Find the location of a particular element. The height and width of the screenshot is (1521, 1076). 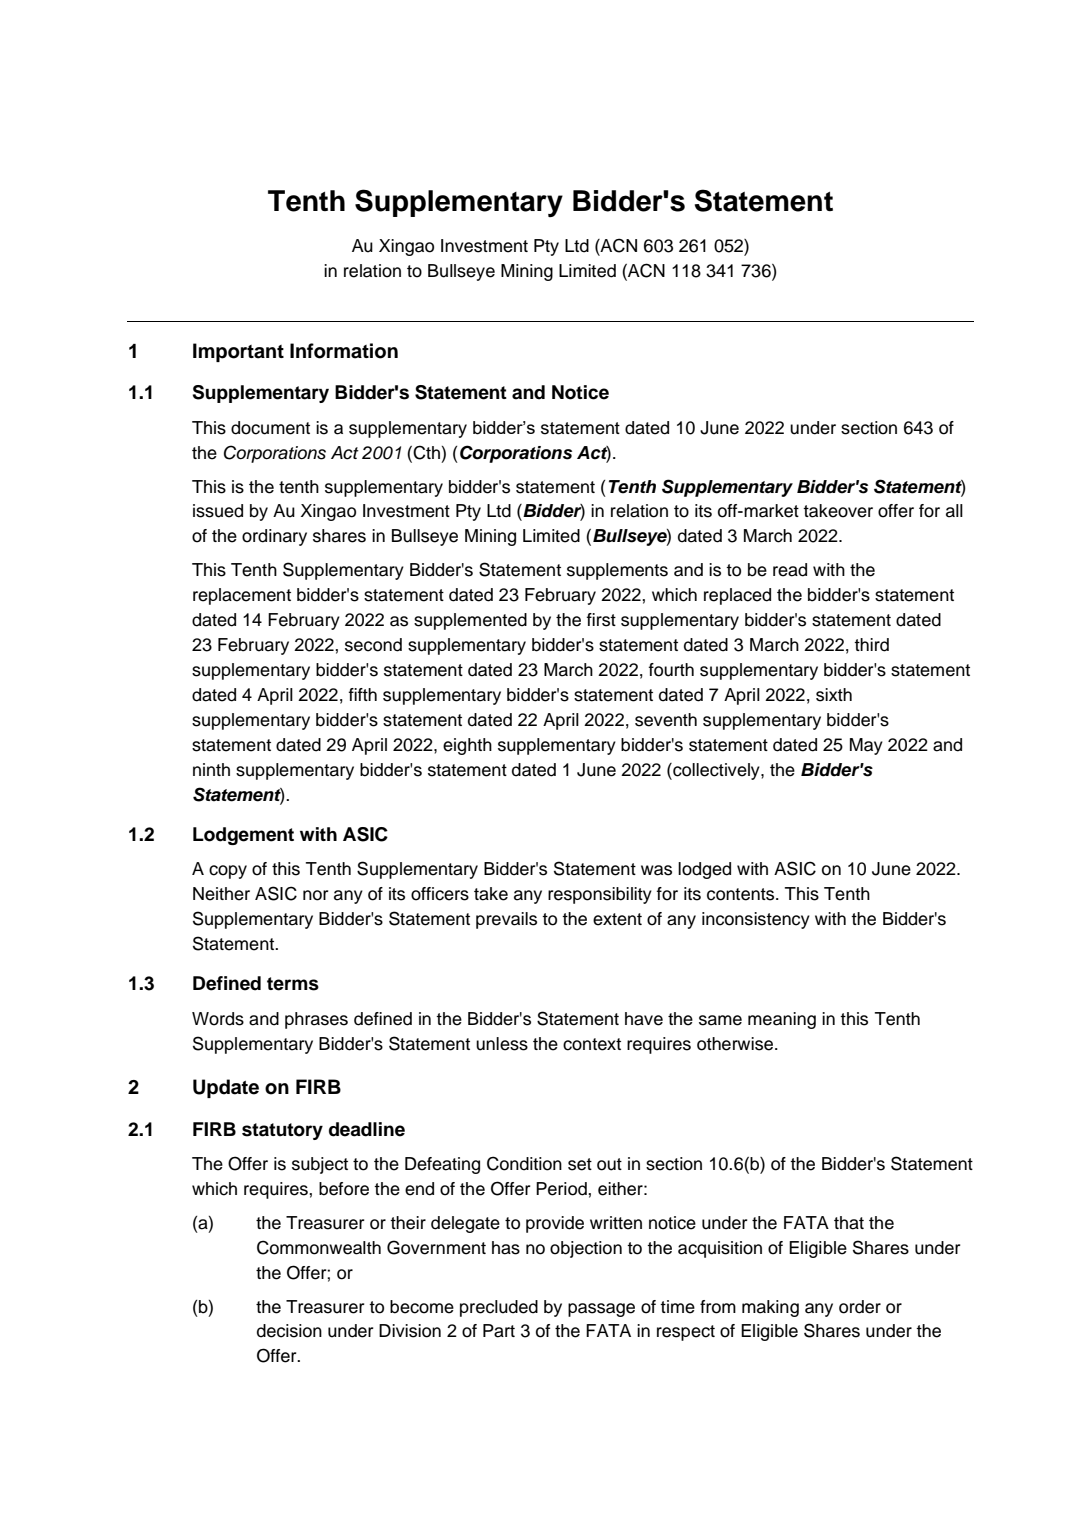

all is located at coordinates (954, 511).
